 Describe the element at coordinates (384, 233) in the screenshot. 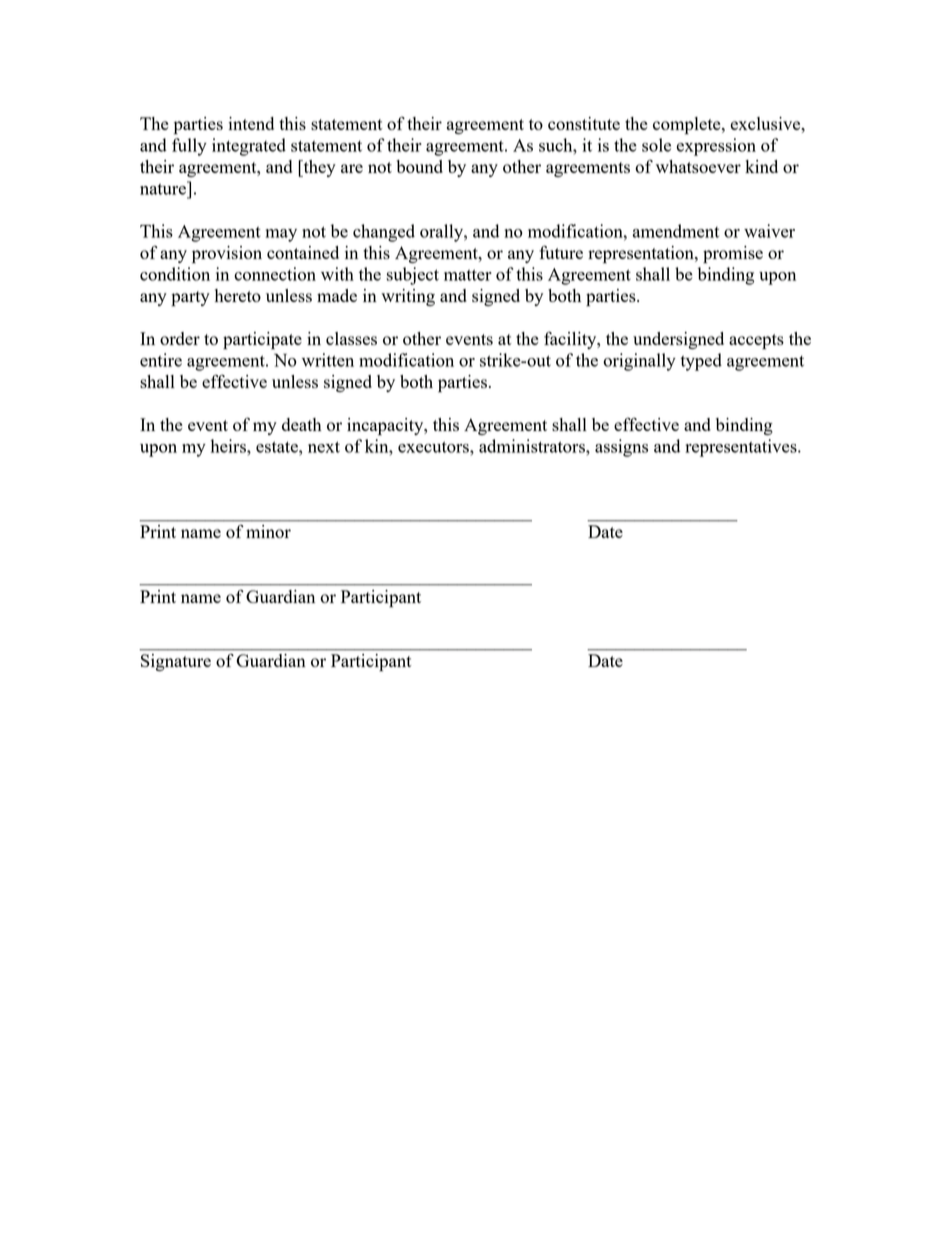

I see `changed` at that location.
